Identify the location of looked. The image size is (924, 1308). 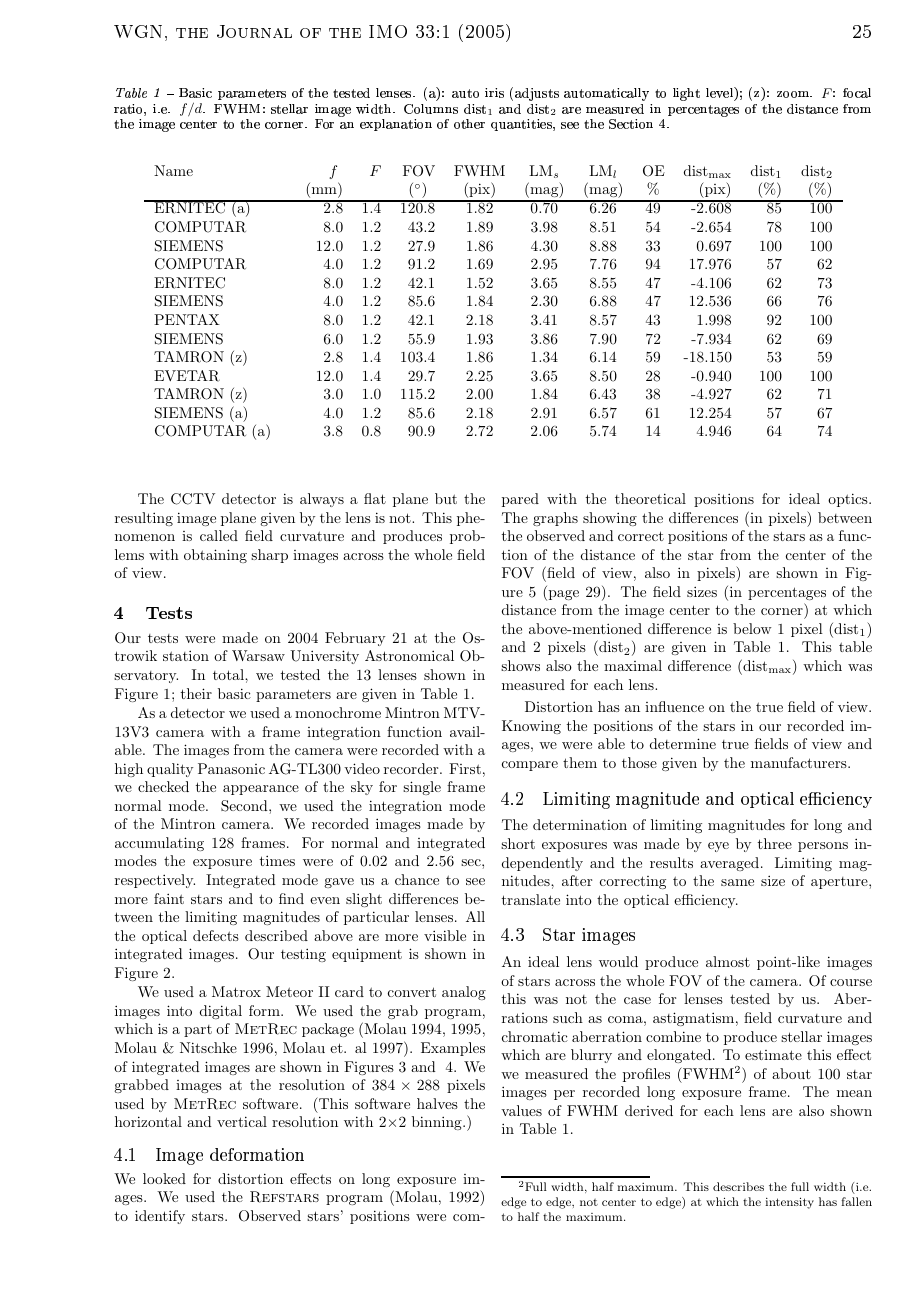
(164, 1178).
